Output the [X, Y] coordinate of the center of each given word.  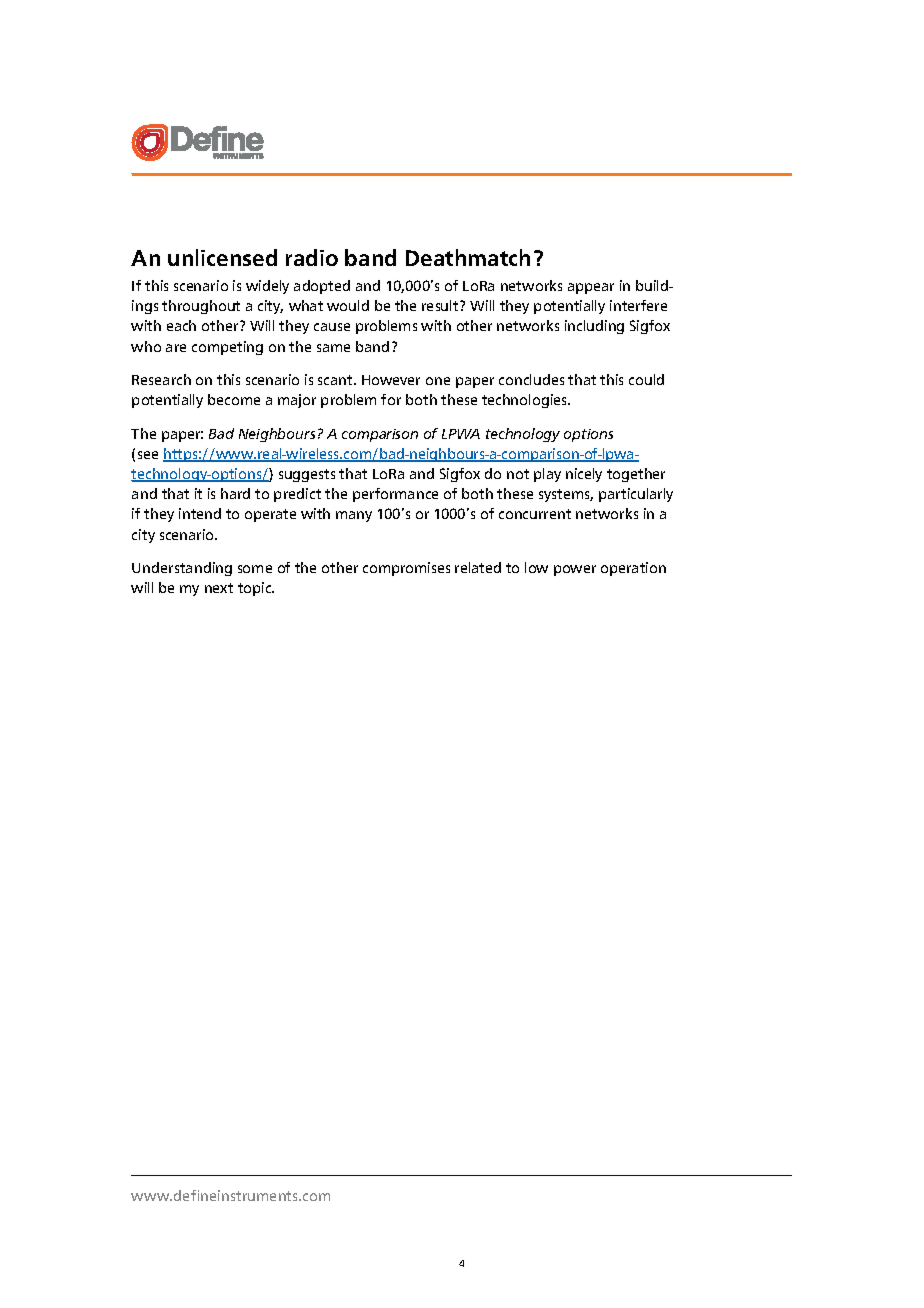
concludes [531, 379]
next [219, 588]
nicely [584, 475]
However [391, 380]
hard [235, 493]
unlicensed [222, 257]
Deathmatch [468, 257]
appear [591, 288]
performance [395, 495]
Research [161, 379]
